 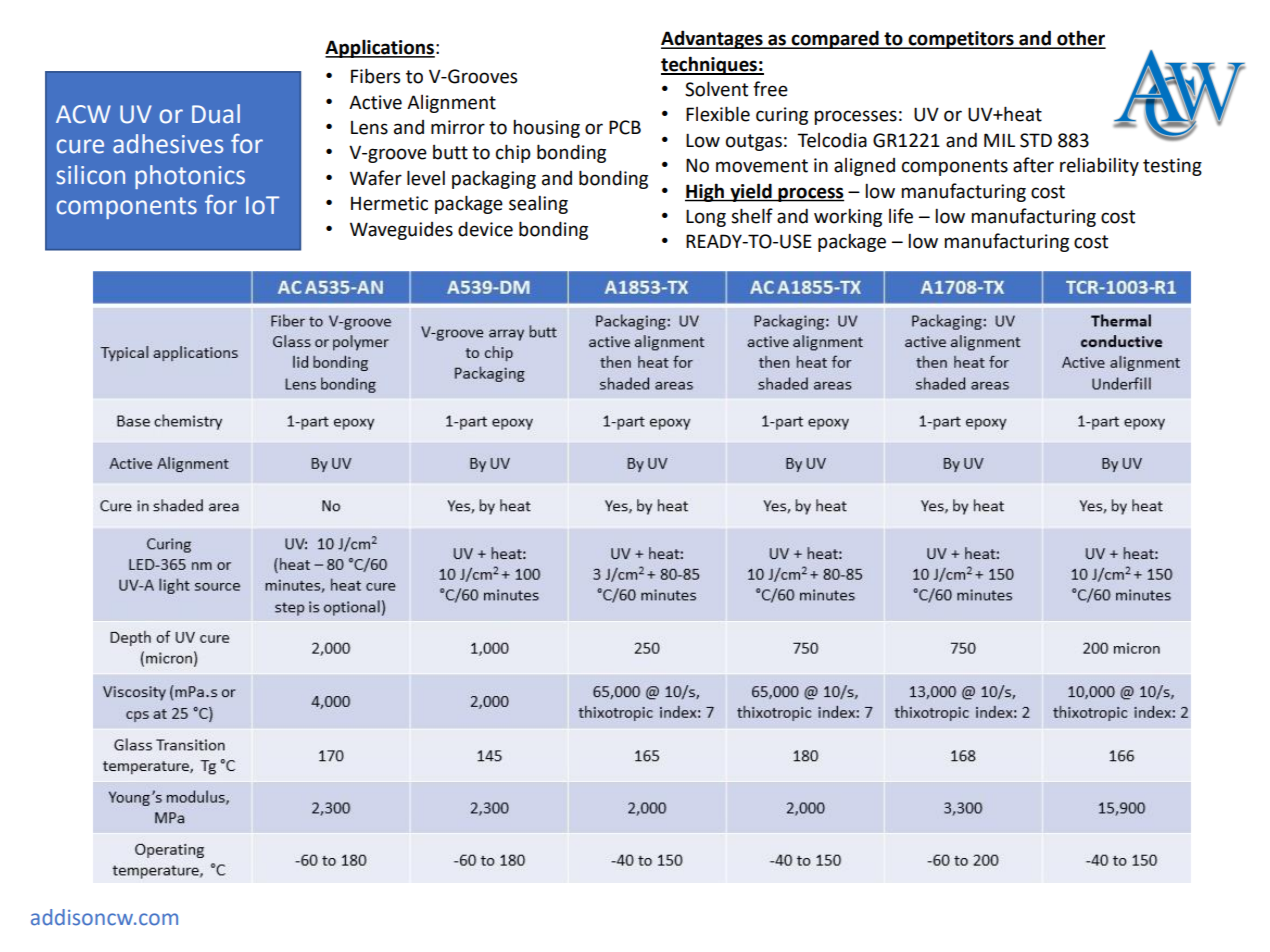 I want to click on Flexible, so click(x=718, y=114).
